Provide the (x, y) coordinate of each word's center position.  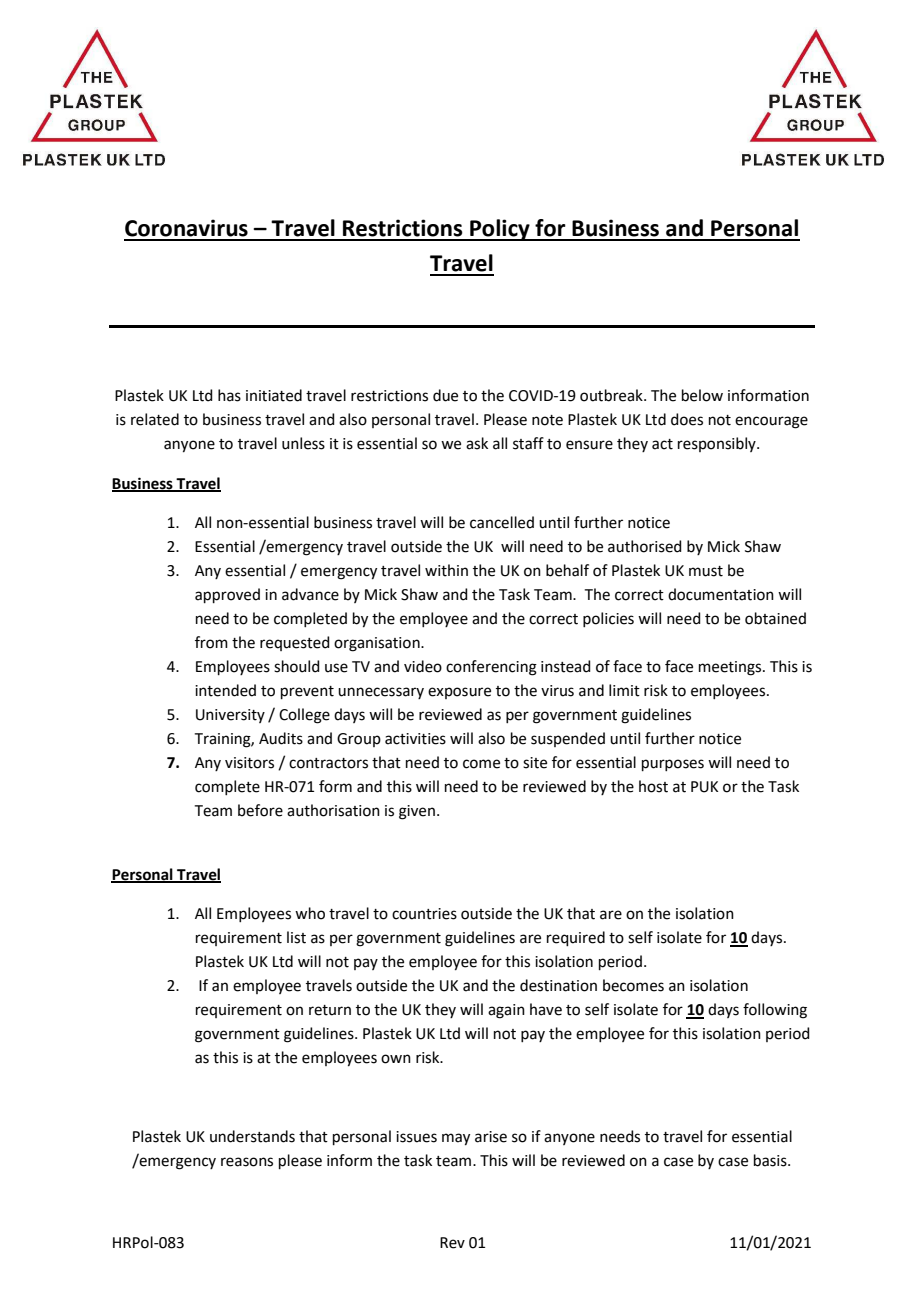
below (702, 395)
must (706, 571)
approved (227, 595)
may (456, 1139)
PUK (704, 787)
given (417, 812)
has (229, 395)
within (446, 570)
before (260, 810)
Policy (500, 230)
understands (252, 1136)
